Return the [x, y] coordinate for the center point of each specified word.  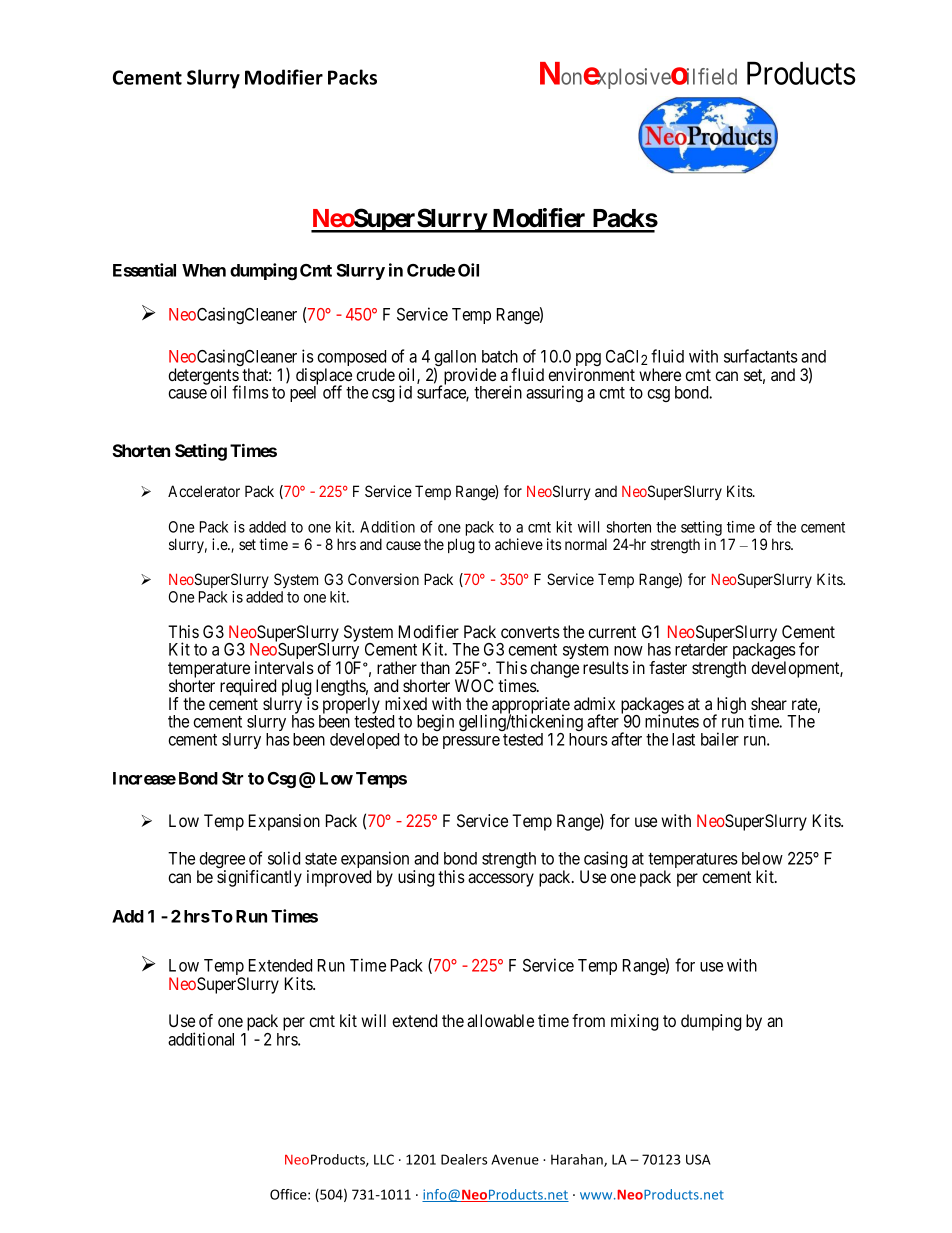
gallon [455, 359]
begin [435, 724]
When [204, 270]
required [248, 688]
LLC [384, 1159]
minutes [672, 721]
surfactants [761, 356]
